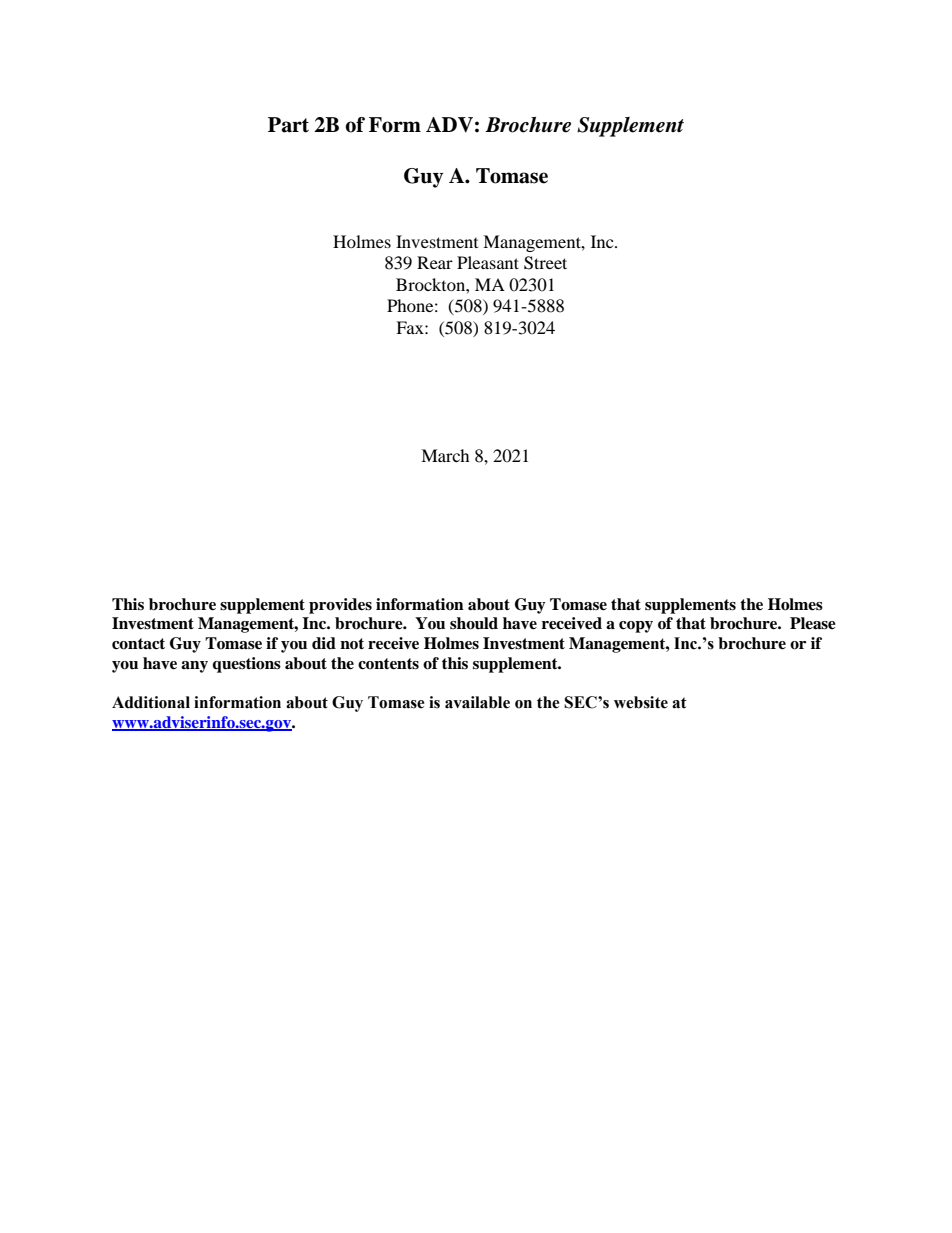  I want to click on website, so click(641, 702).
